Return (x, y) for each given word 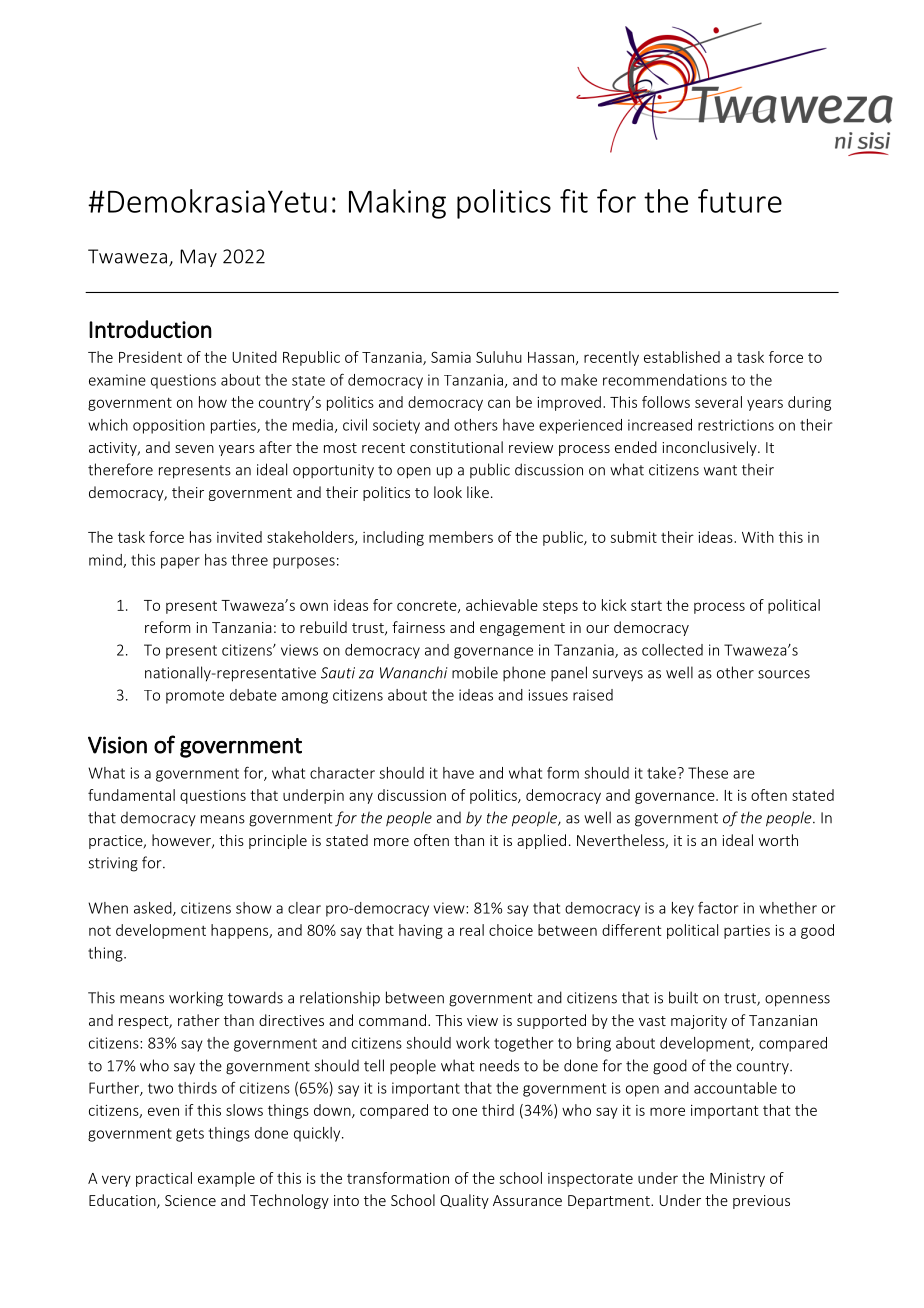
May (198, 258)
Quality (464, 1201)
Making (397, 204)
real (472, 930)
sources (784, 674)
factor (718, 908)
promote (195, 697)
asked (154, 909)
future (740, 201)
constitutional (456, 447)
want (720, 470)
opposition (169, 426)
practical (164, 1179)
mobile (475, 672)
